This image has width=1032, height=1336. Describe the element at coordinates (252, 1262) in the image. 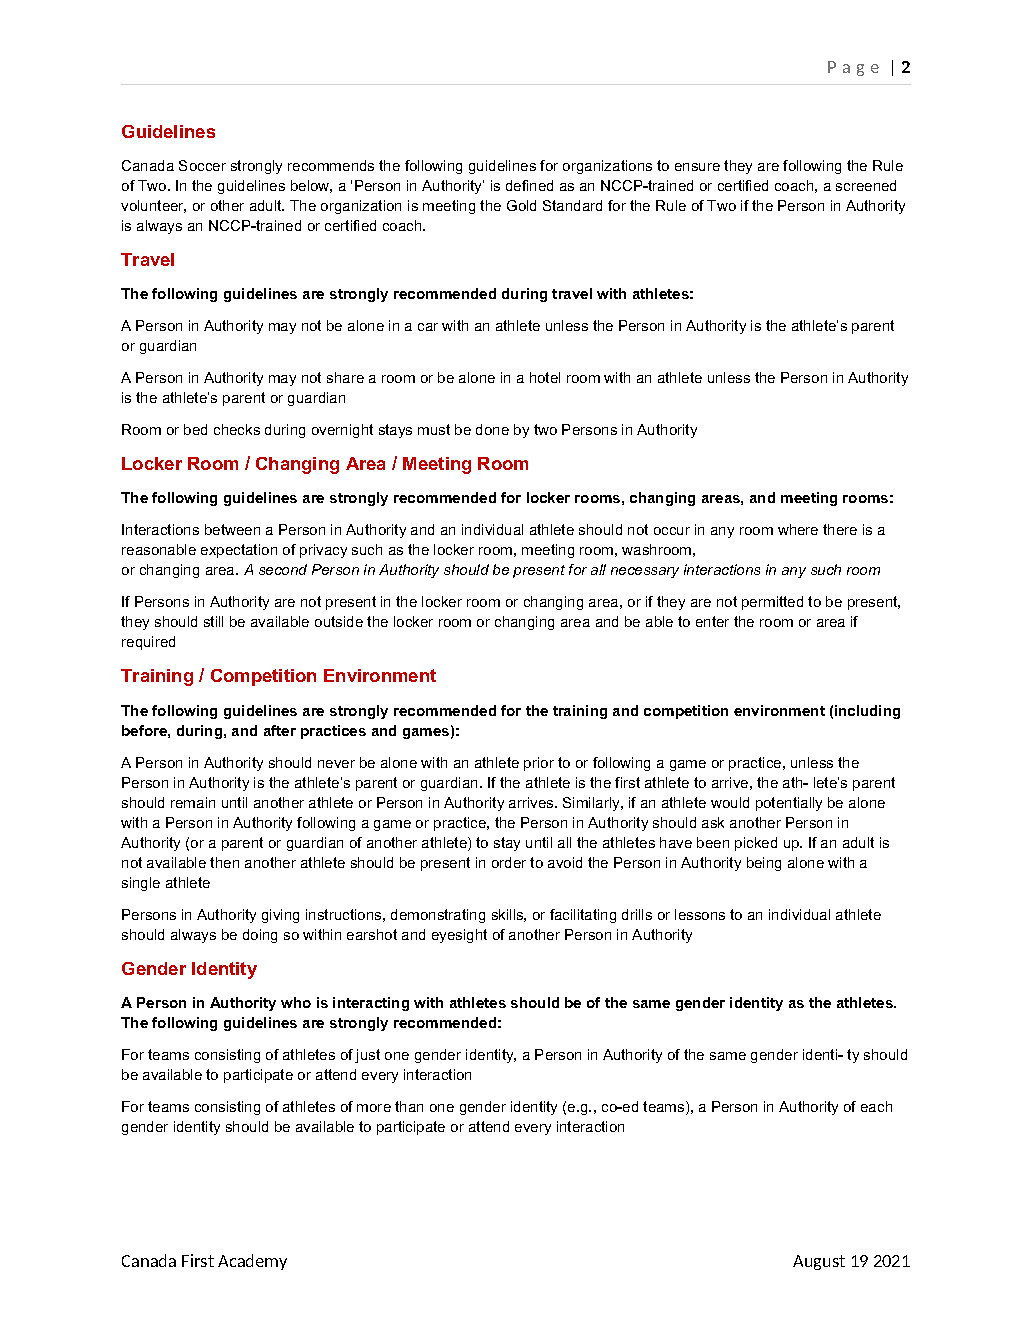

I see `Academy` at that location.
